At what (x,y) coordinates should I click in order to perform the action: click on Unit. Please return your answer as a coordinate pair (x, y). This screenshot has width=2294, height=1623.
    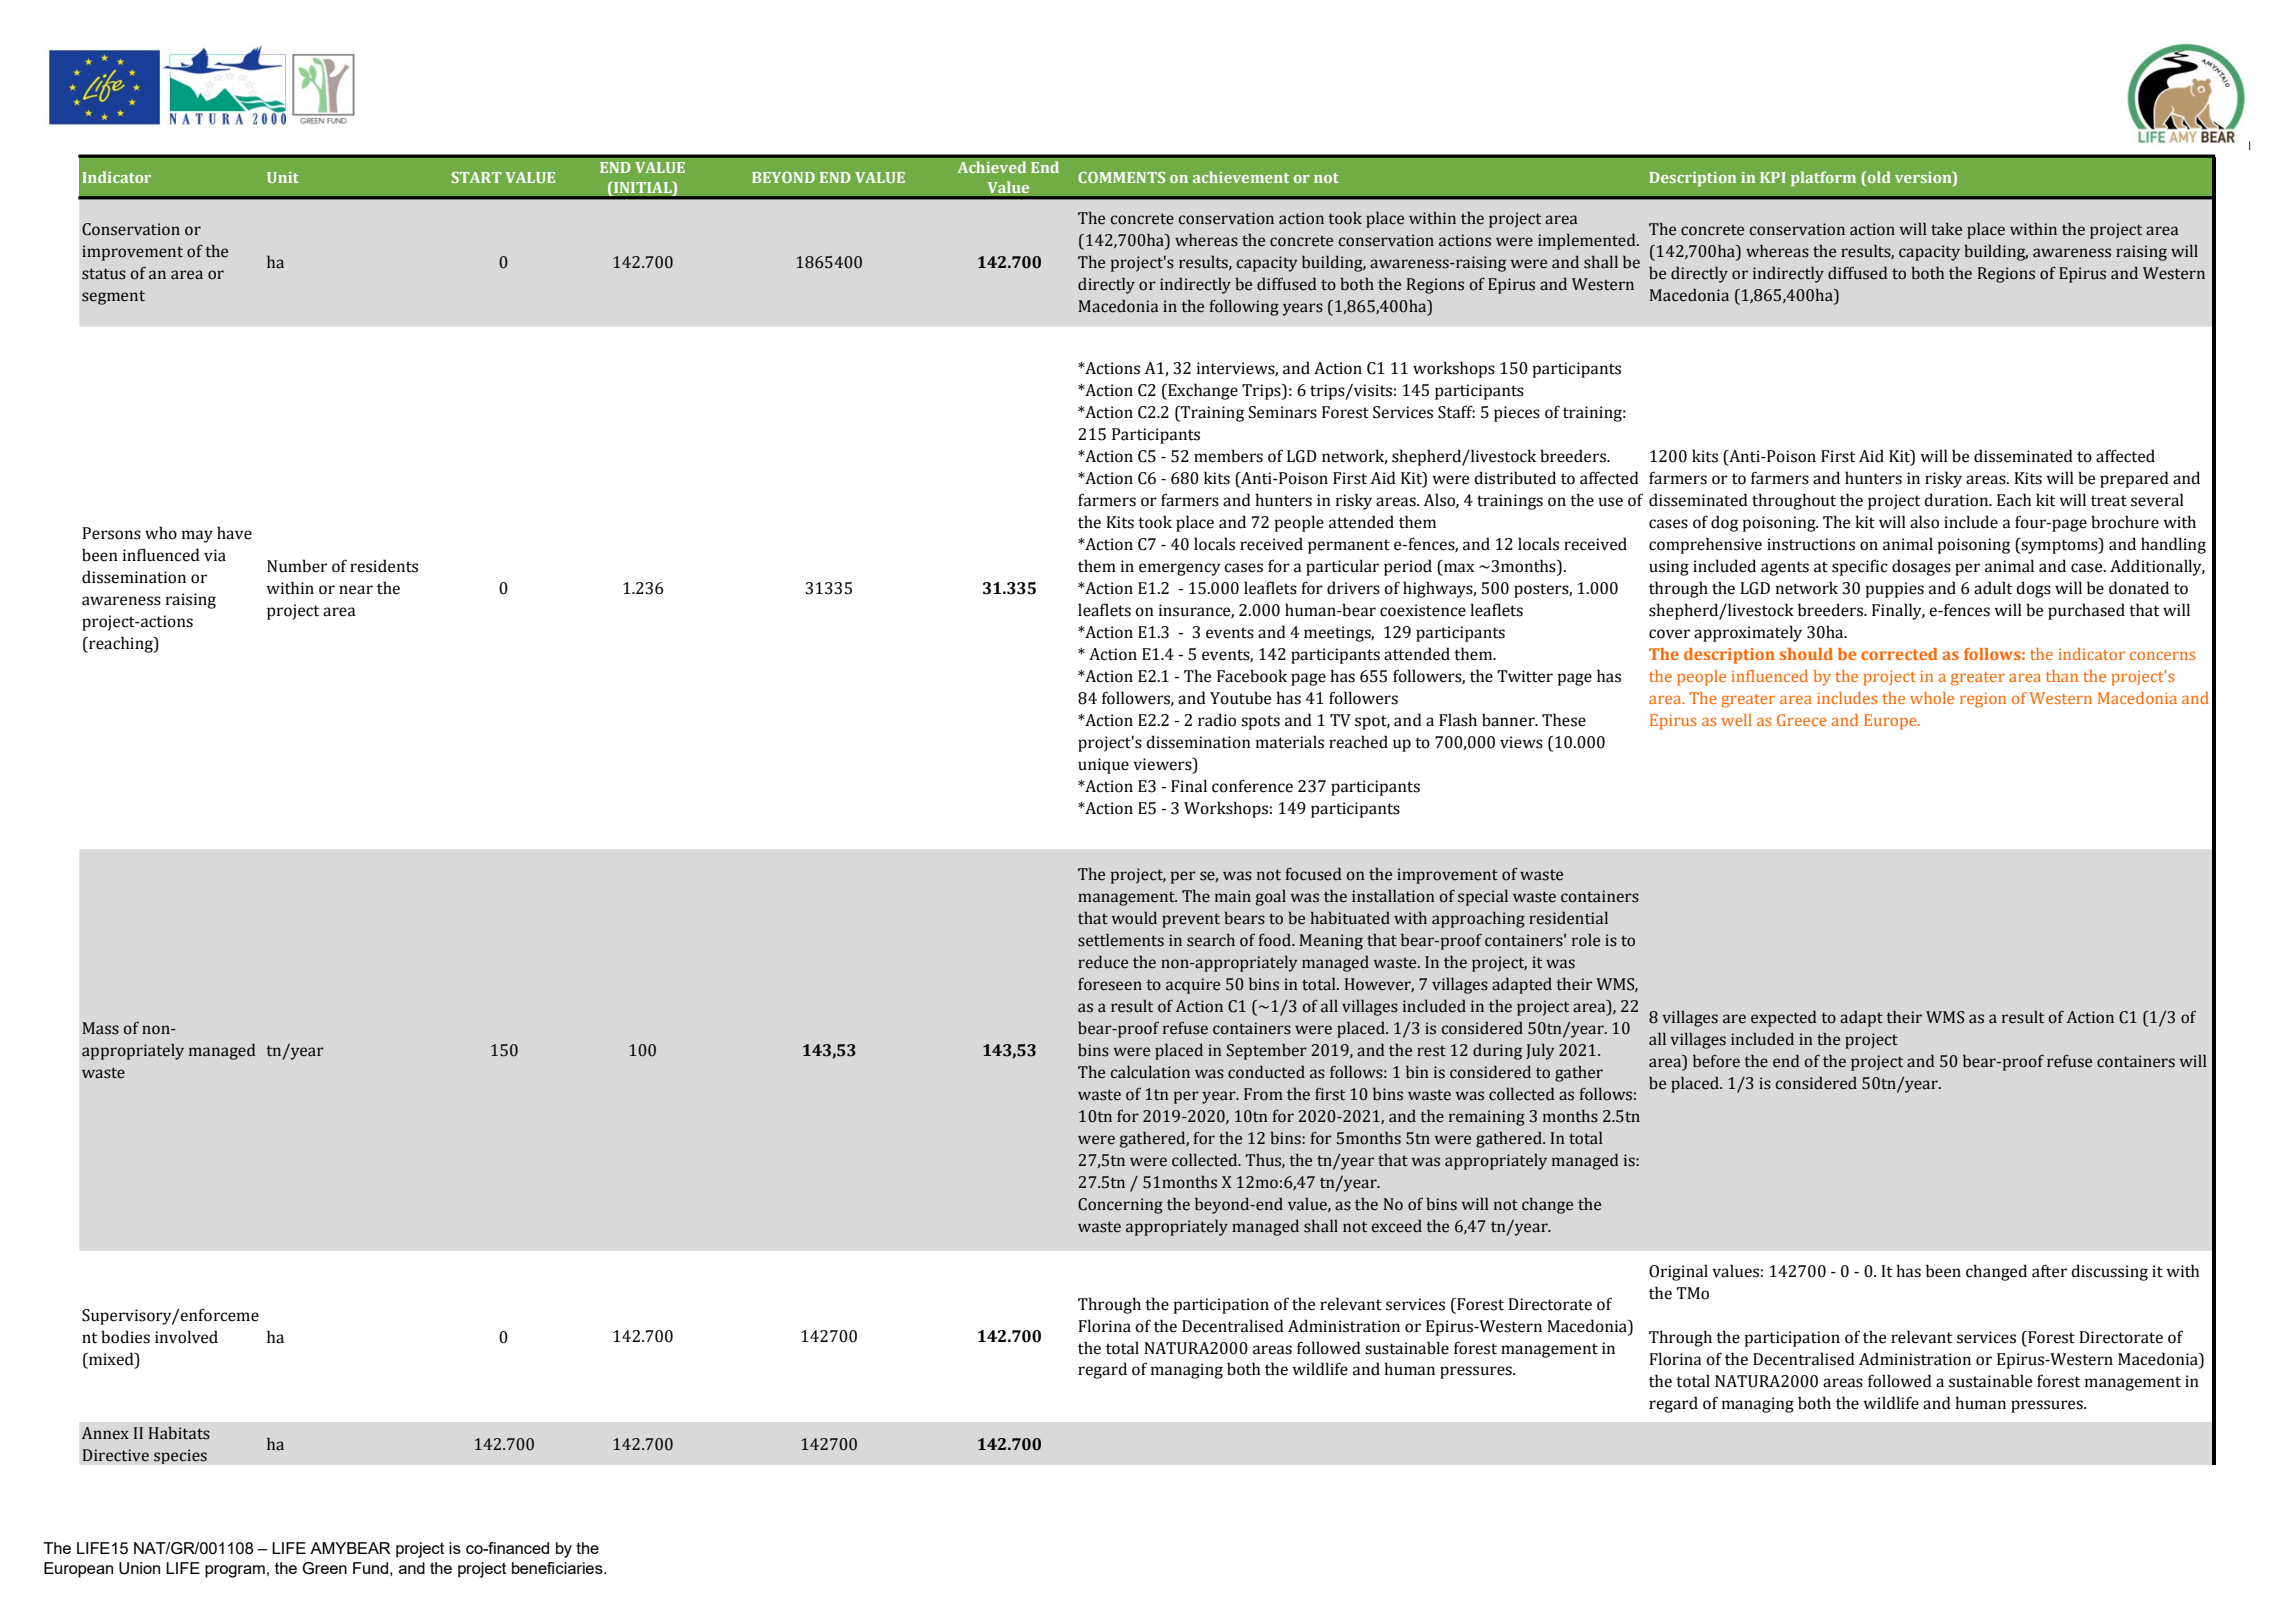
    Looking at the image, I should click on (283, 177).
